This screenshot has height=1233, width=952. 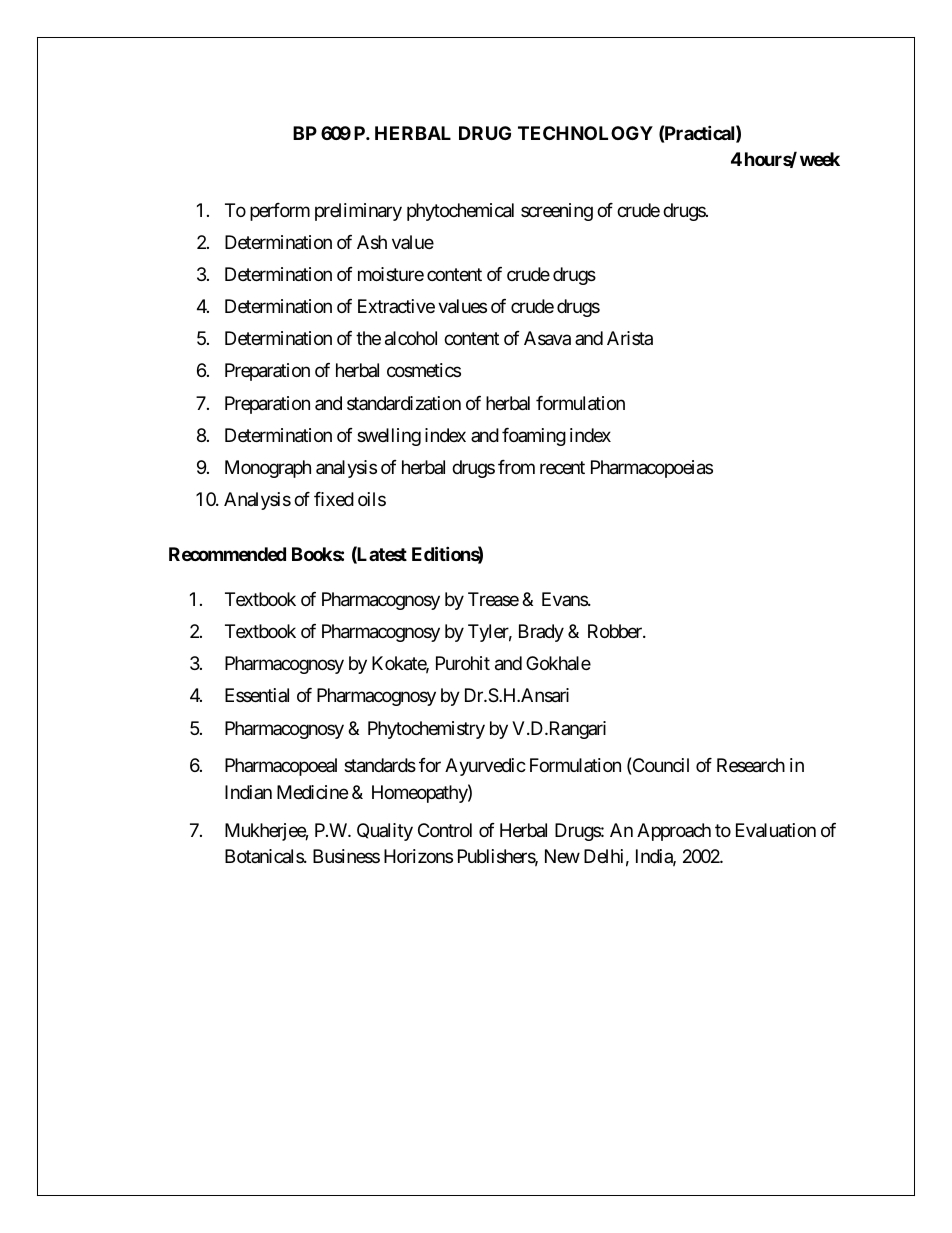 What do you see at coordinates (268, 469) in the screenshot?
I see `Monograph` at bounding box center [268, 469].
